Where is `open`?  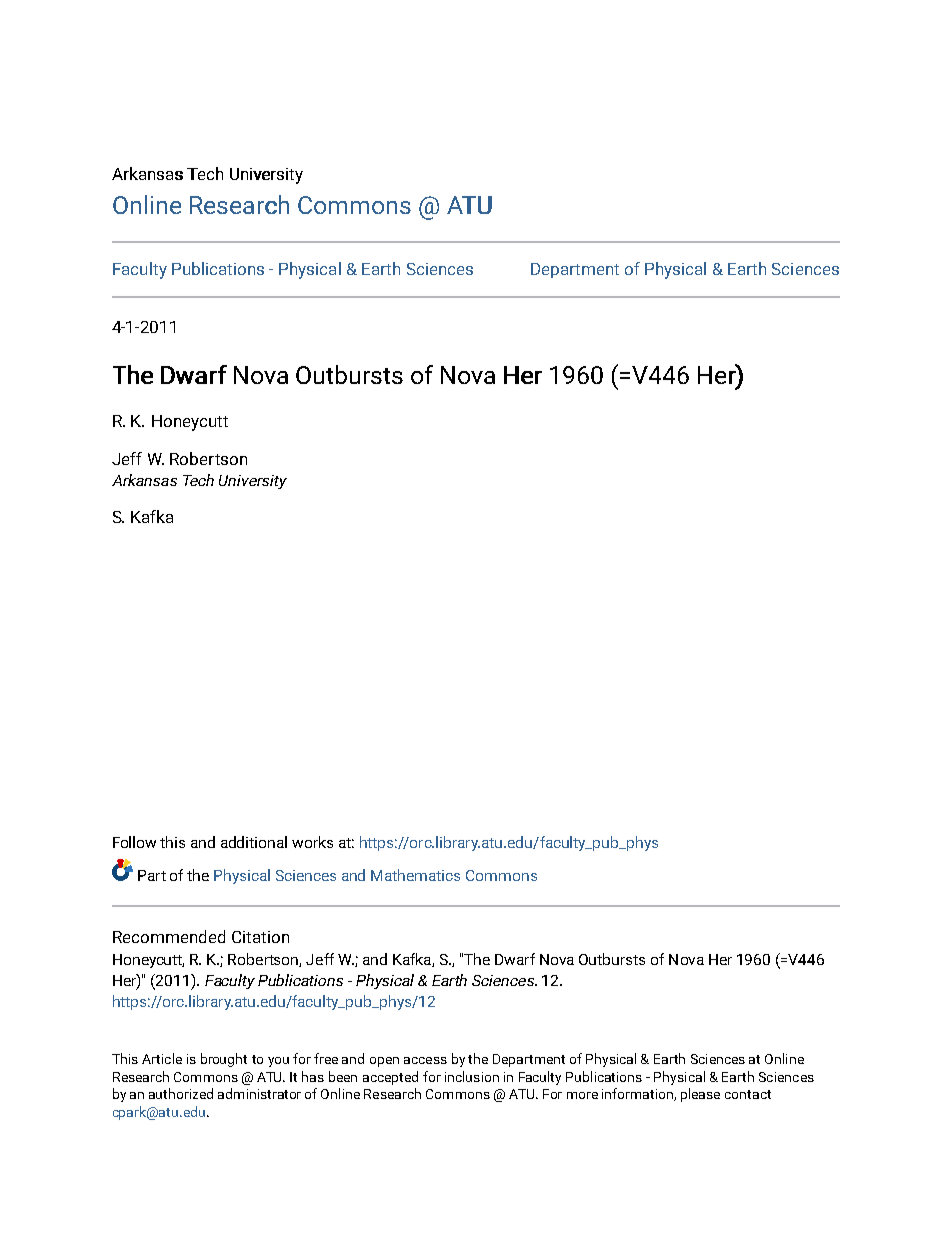 open is located at coordinates (384, 1062).
